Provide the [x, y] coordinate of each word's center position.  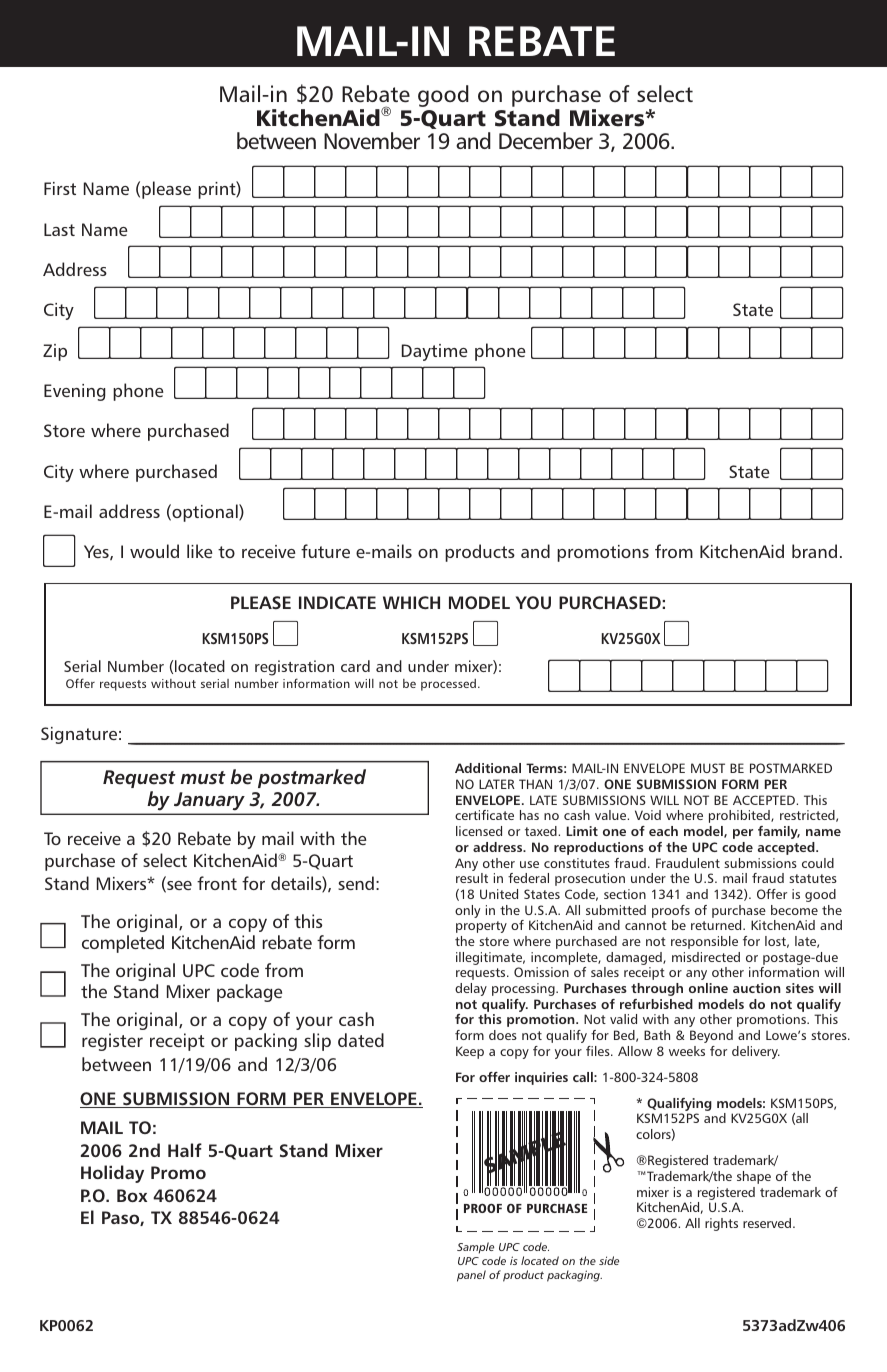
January [209, 803]
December [546, 141]
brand [814, 551]
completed [123, 944]
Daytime [435, 352]
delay [471, 989]
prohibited [740, 816]
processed [448, 685]
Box [132, 1195]
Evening [74, 392]
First [60, 188]
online [708, 988]
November [372, 141]
